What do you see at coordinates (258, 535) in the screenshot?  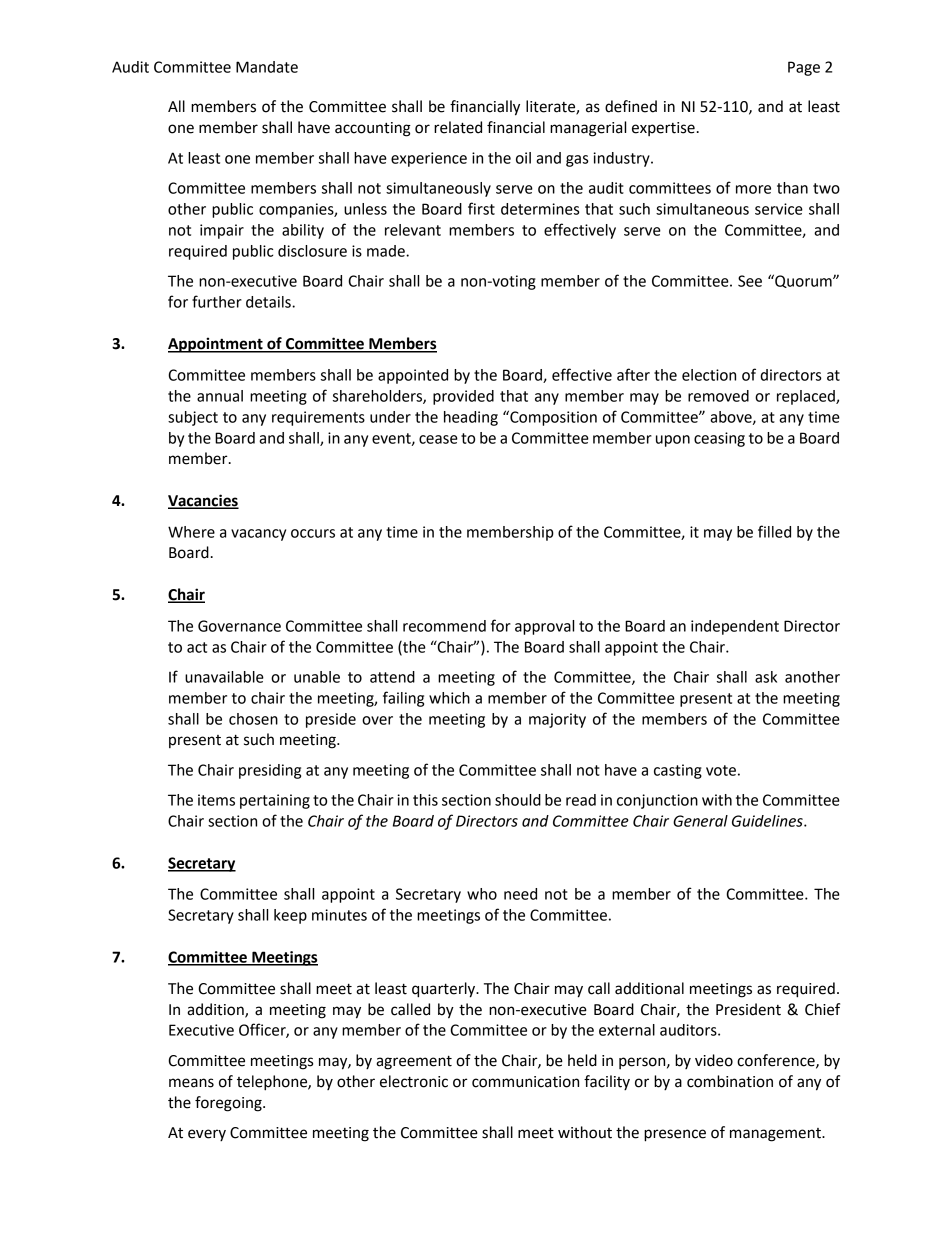 I see `vacancy` at bounding box center [258, 535].
